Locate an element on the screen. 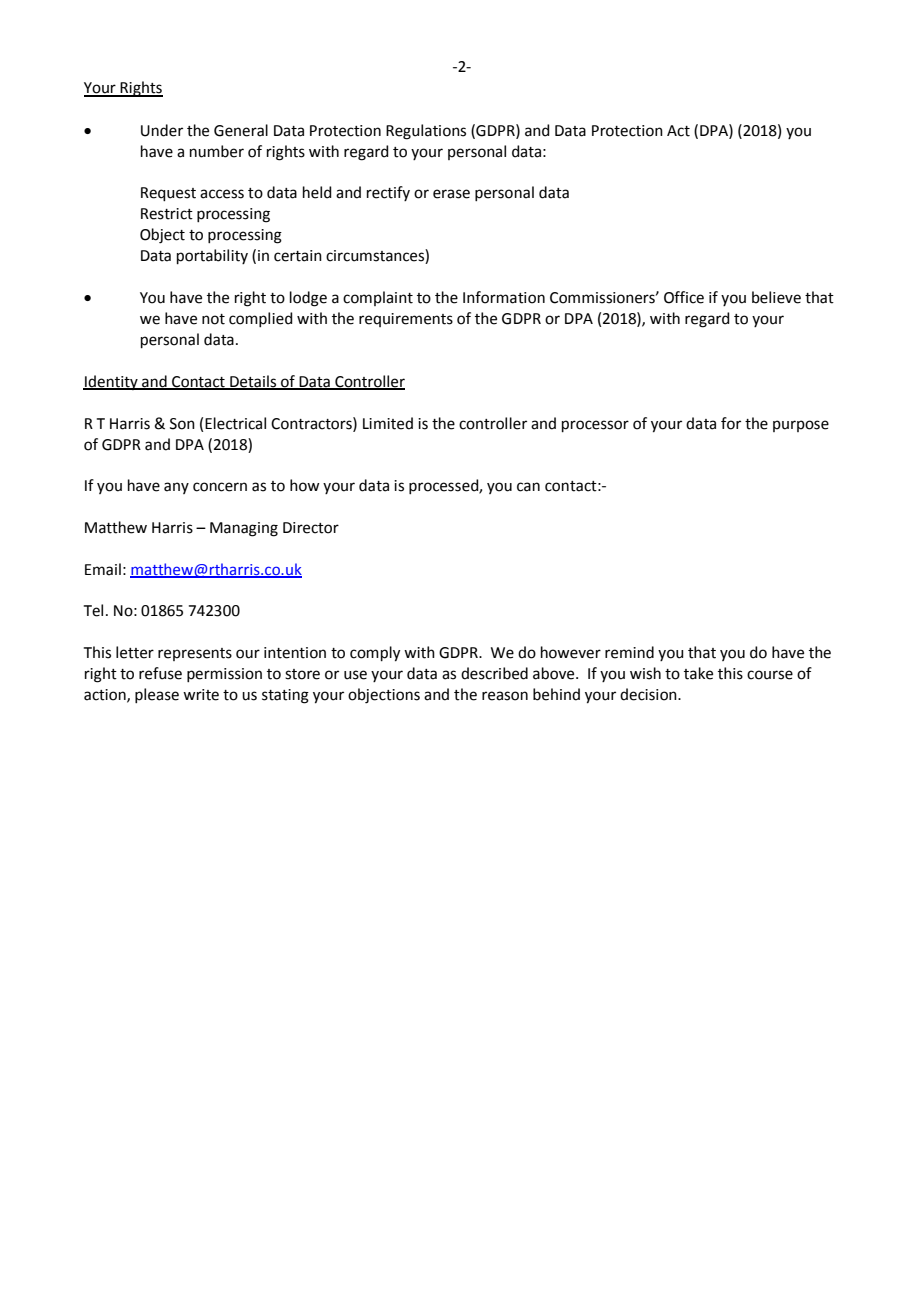 The height and width of the screenshot is (1308, 924). Regulations is located at coordinates (426, 132).
